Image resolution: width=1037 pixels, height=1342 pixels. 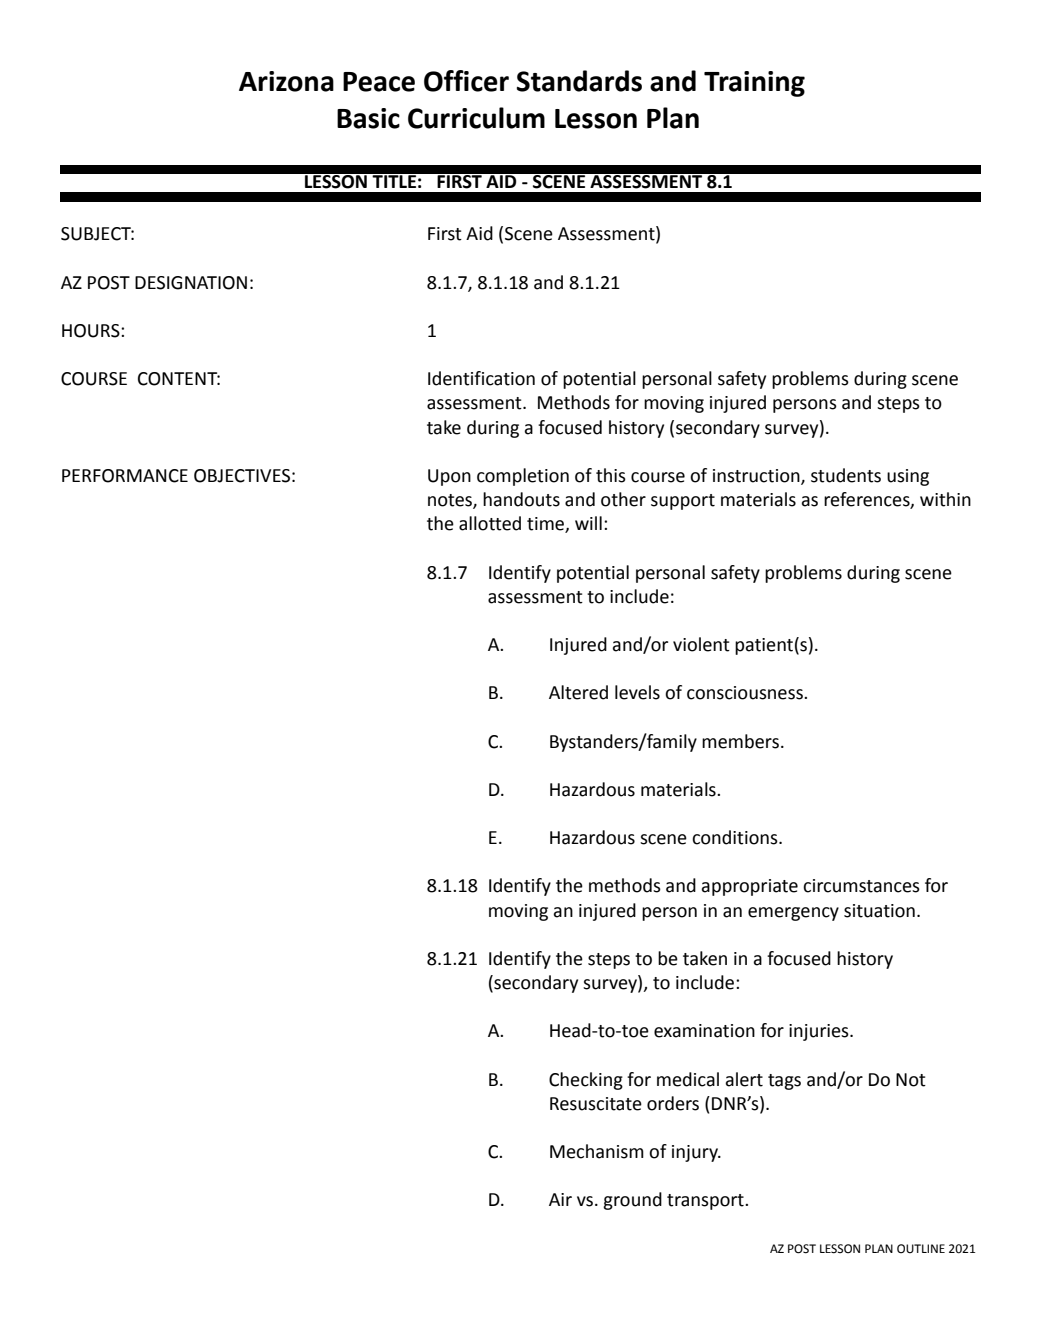 What do you see at coordinates (746, 693) in the screenshot?
I see `consciousness` at bounding box center [746, 693].
